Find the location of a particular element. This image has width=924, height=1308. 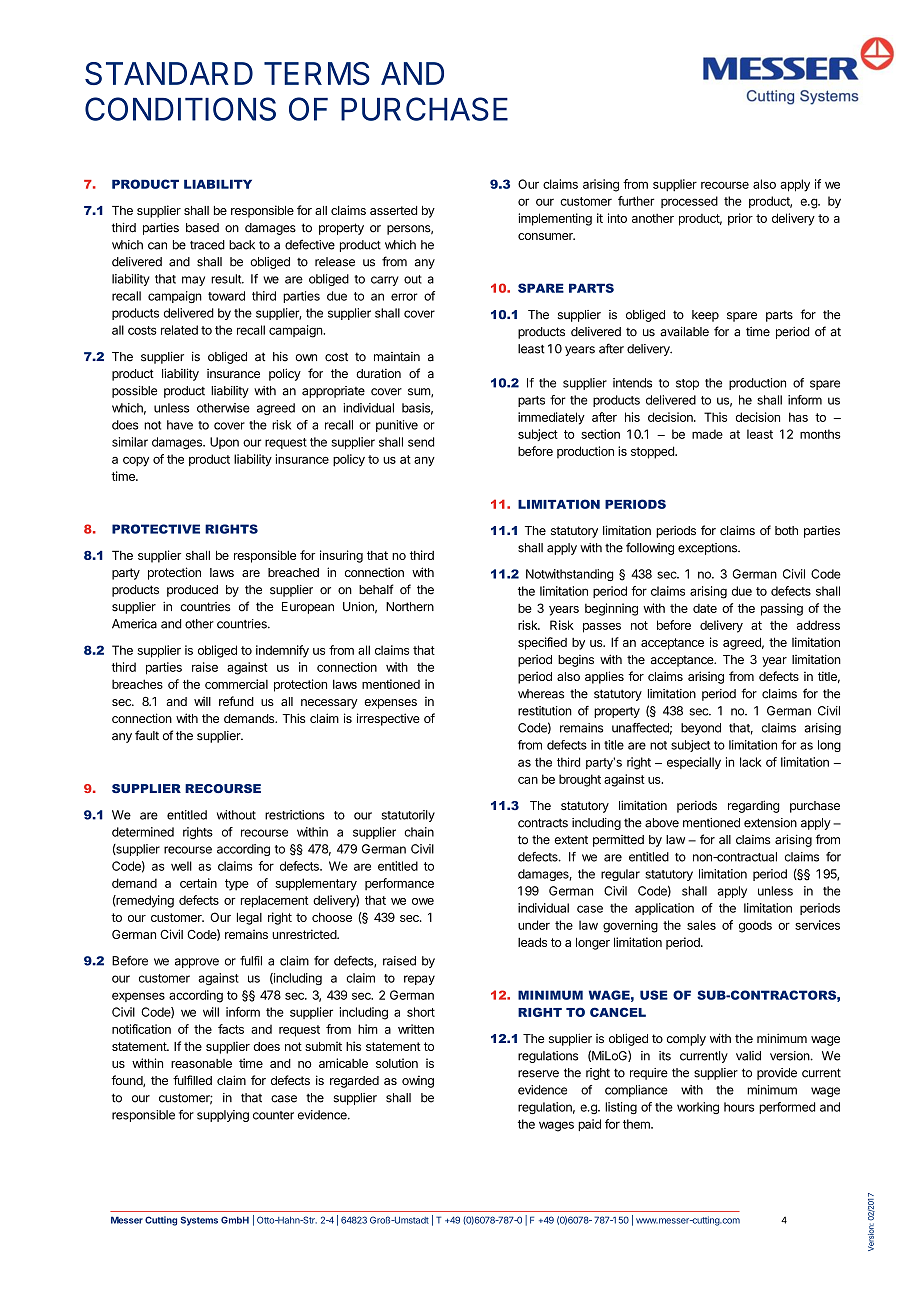

asserted is located at coordinates (393, 210).
